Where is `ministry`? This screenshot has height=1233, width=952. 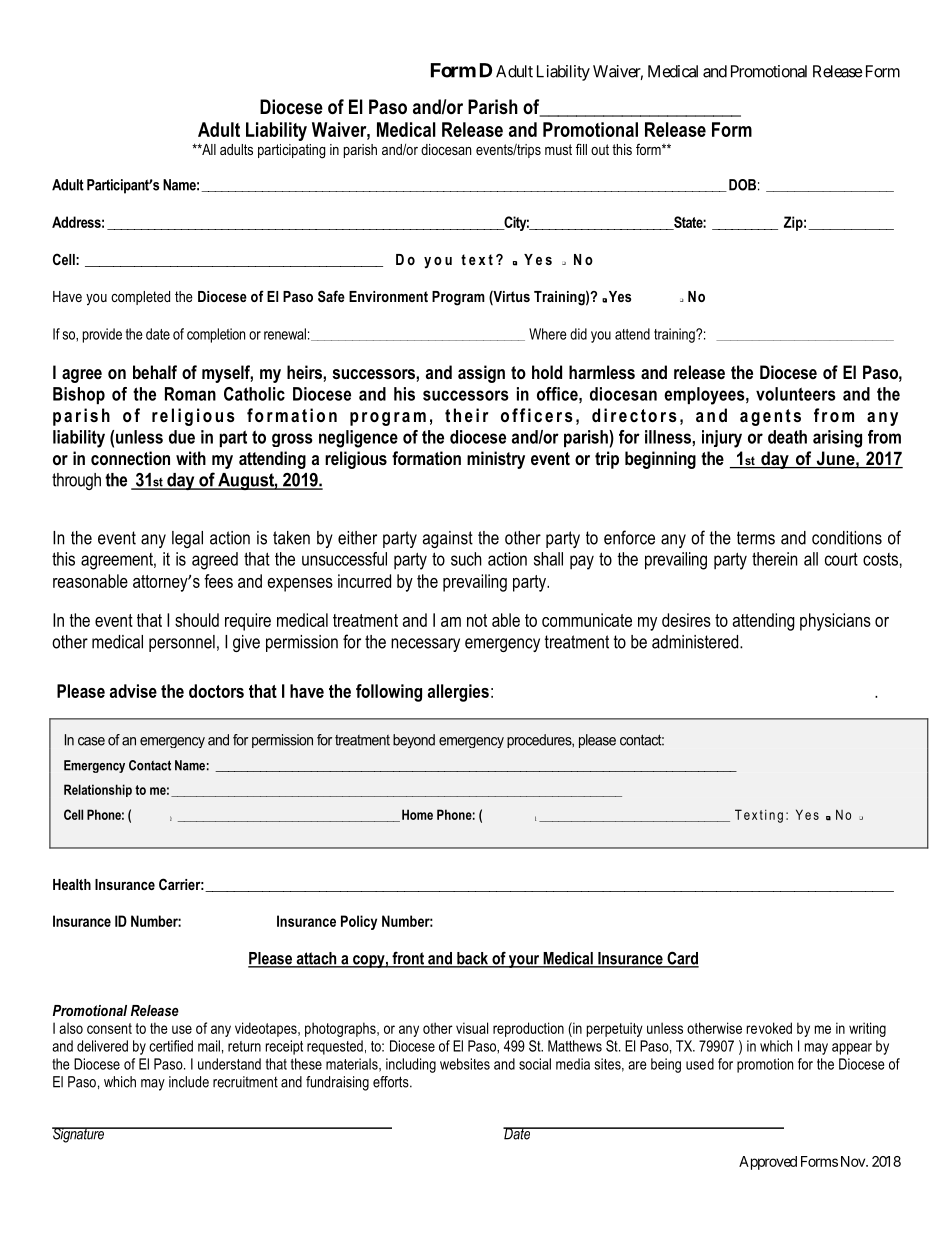 ministry is located at coordinates (496, 460).
